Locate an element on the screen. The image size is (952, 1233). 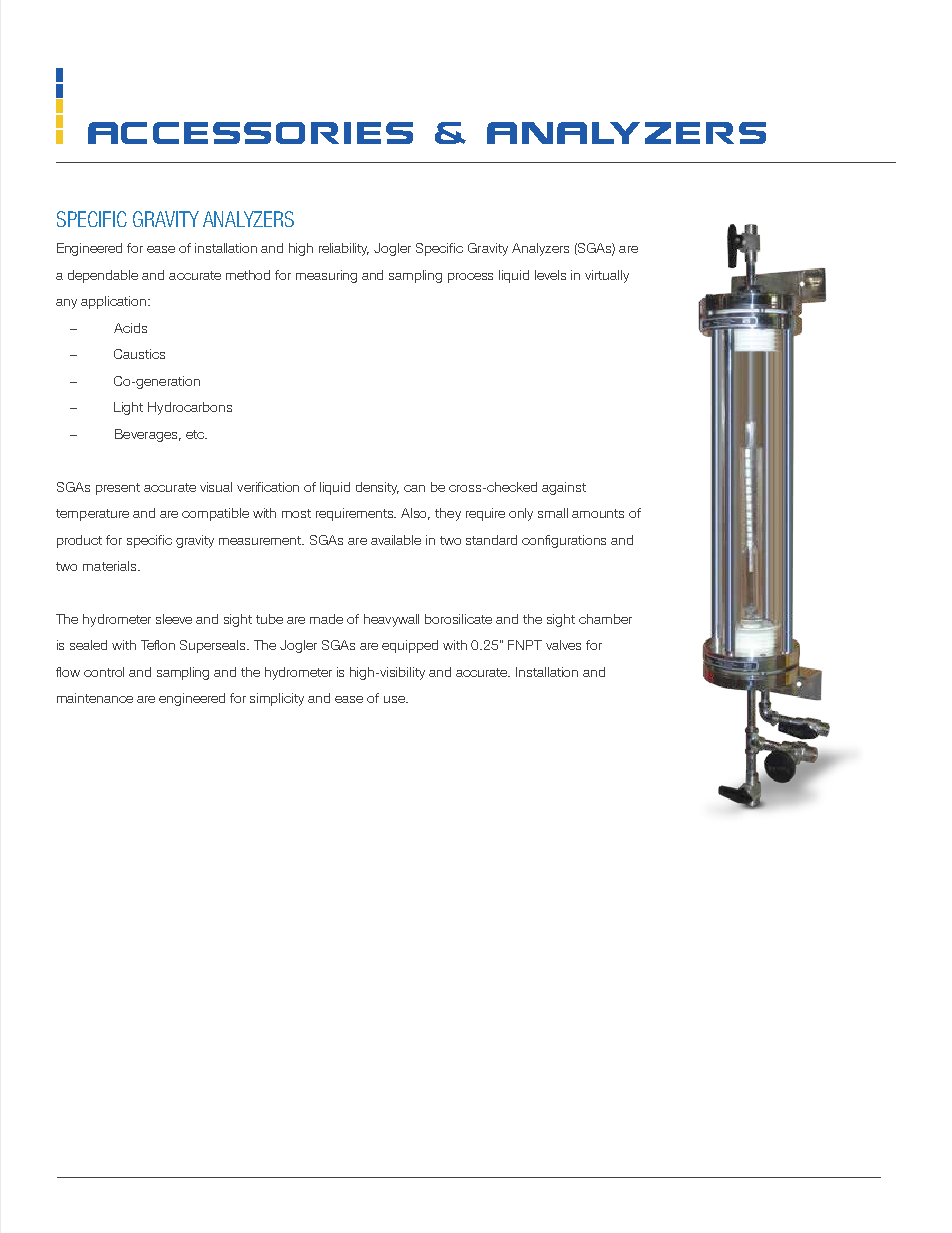
dependable is located at coordinates (103, 276).
